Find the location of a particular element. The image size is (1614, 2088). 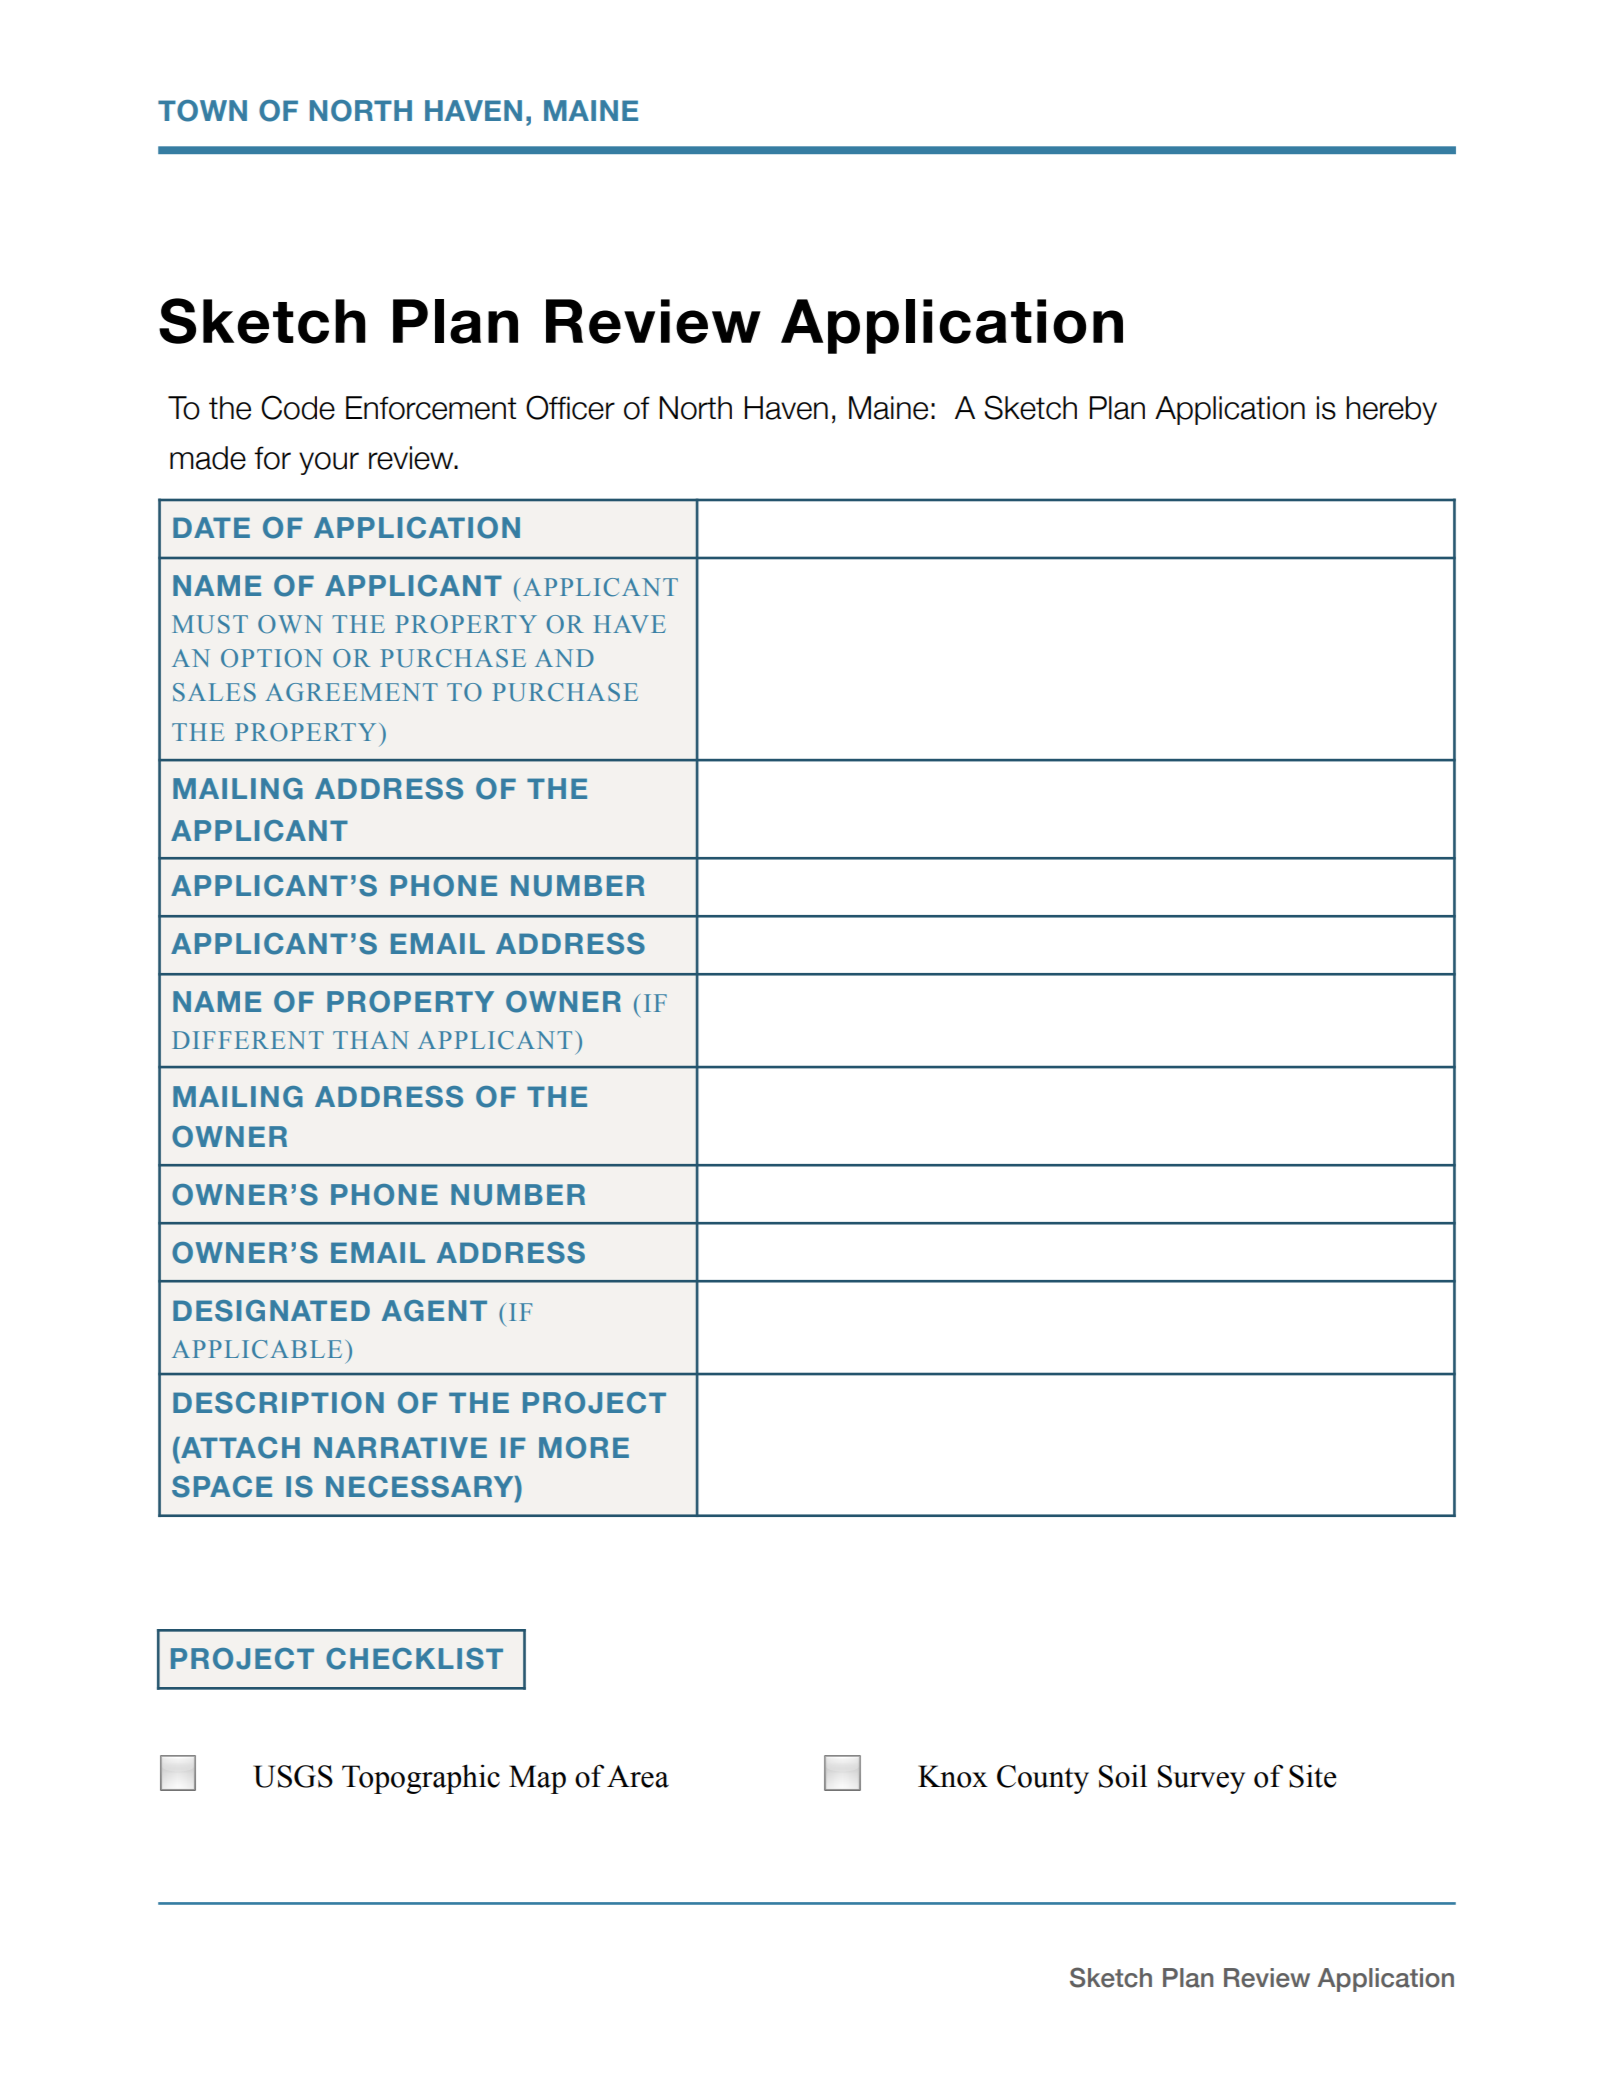

AGREEMENT is located at coordinates (352, 692).
